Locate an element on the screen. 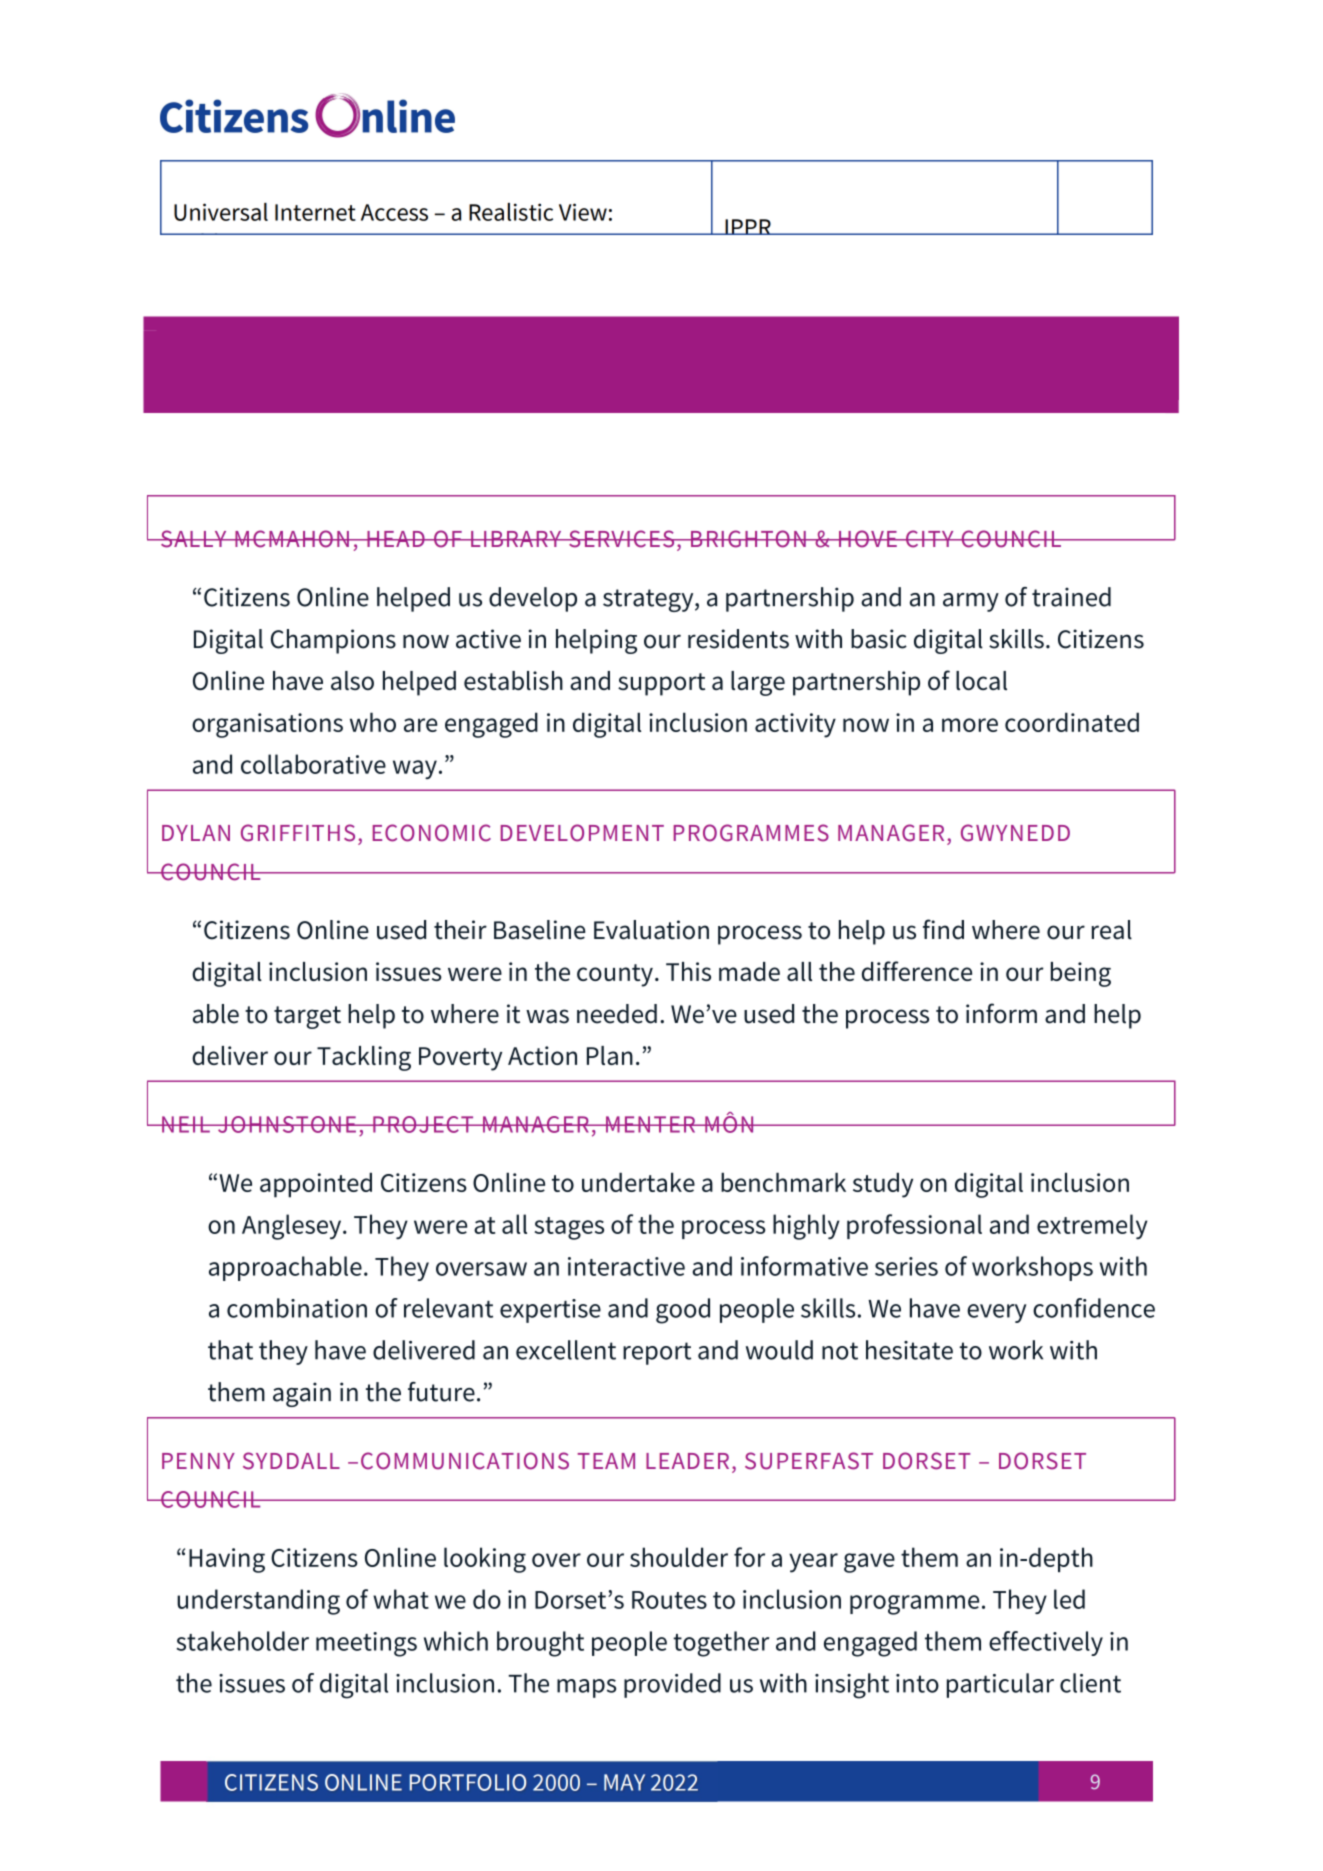  View is located at coordinates (583, 212).
